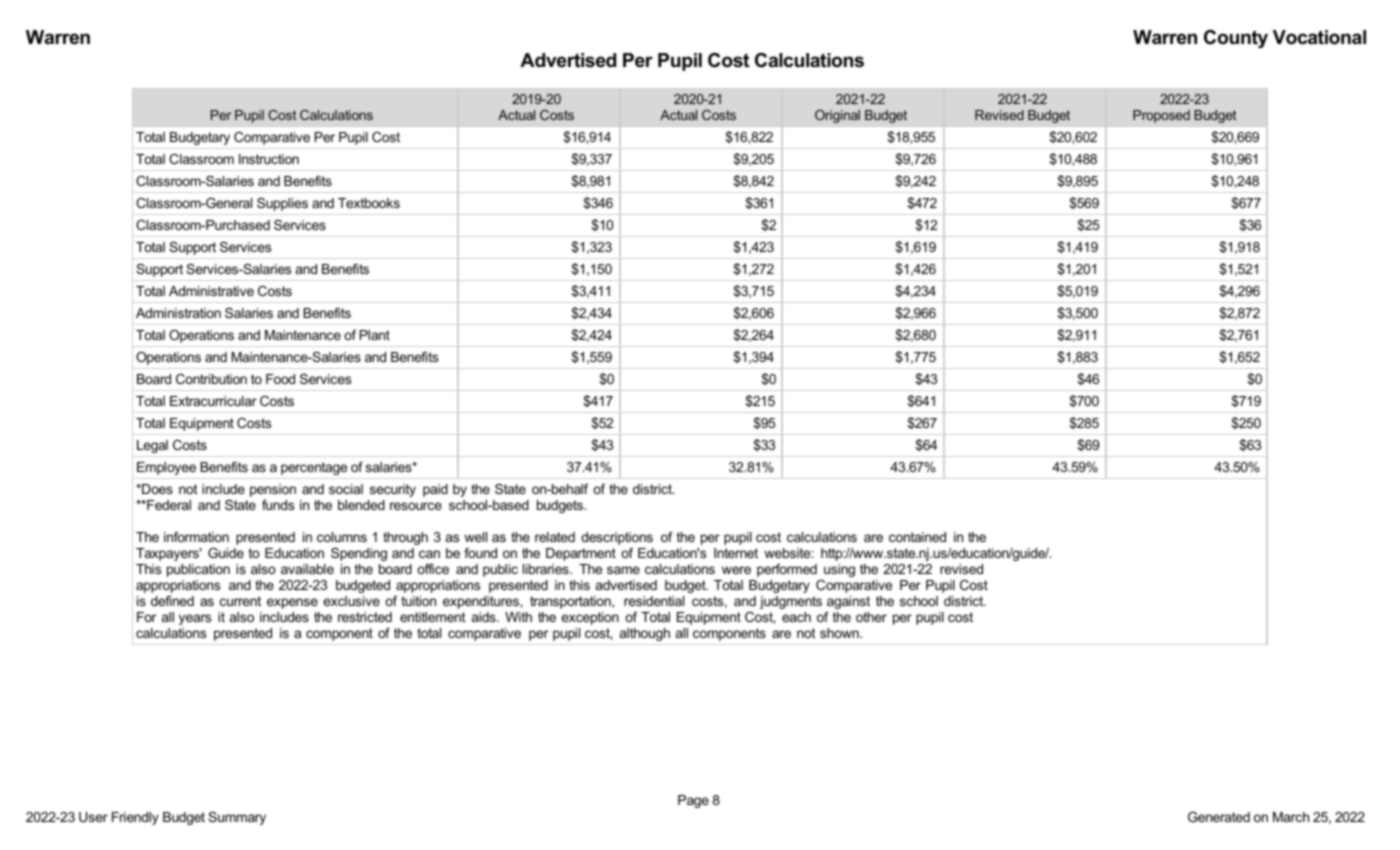 This image has height=850, width=1400. What do you see at coordinates (237, 818) in the image?
I see `Summary` at bounding box center [237, 818].
